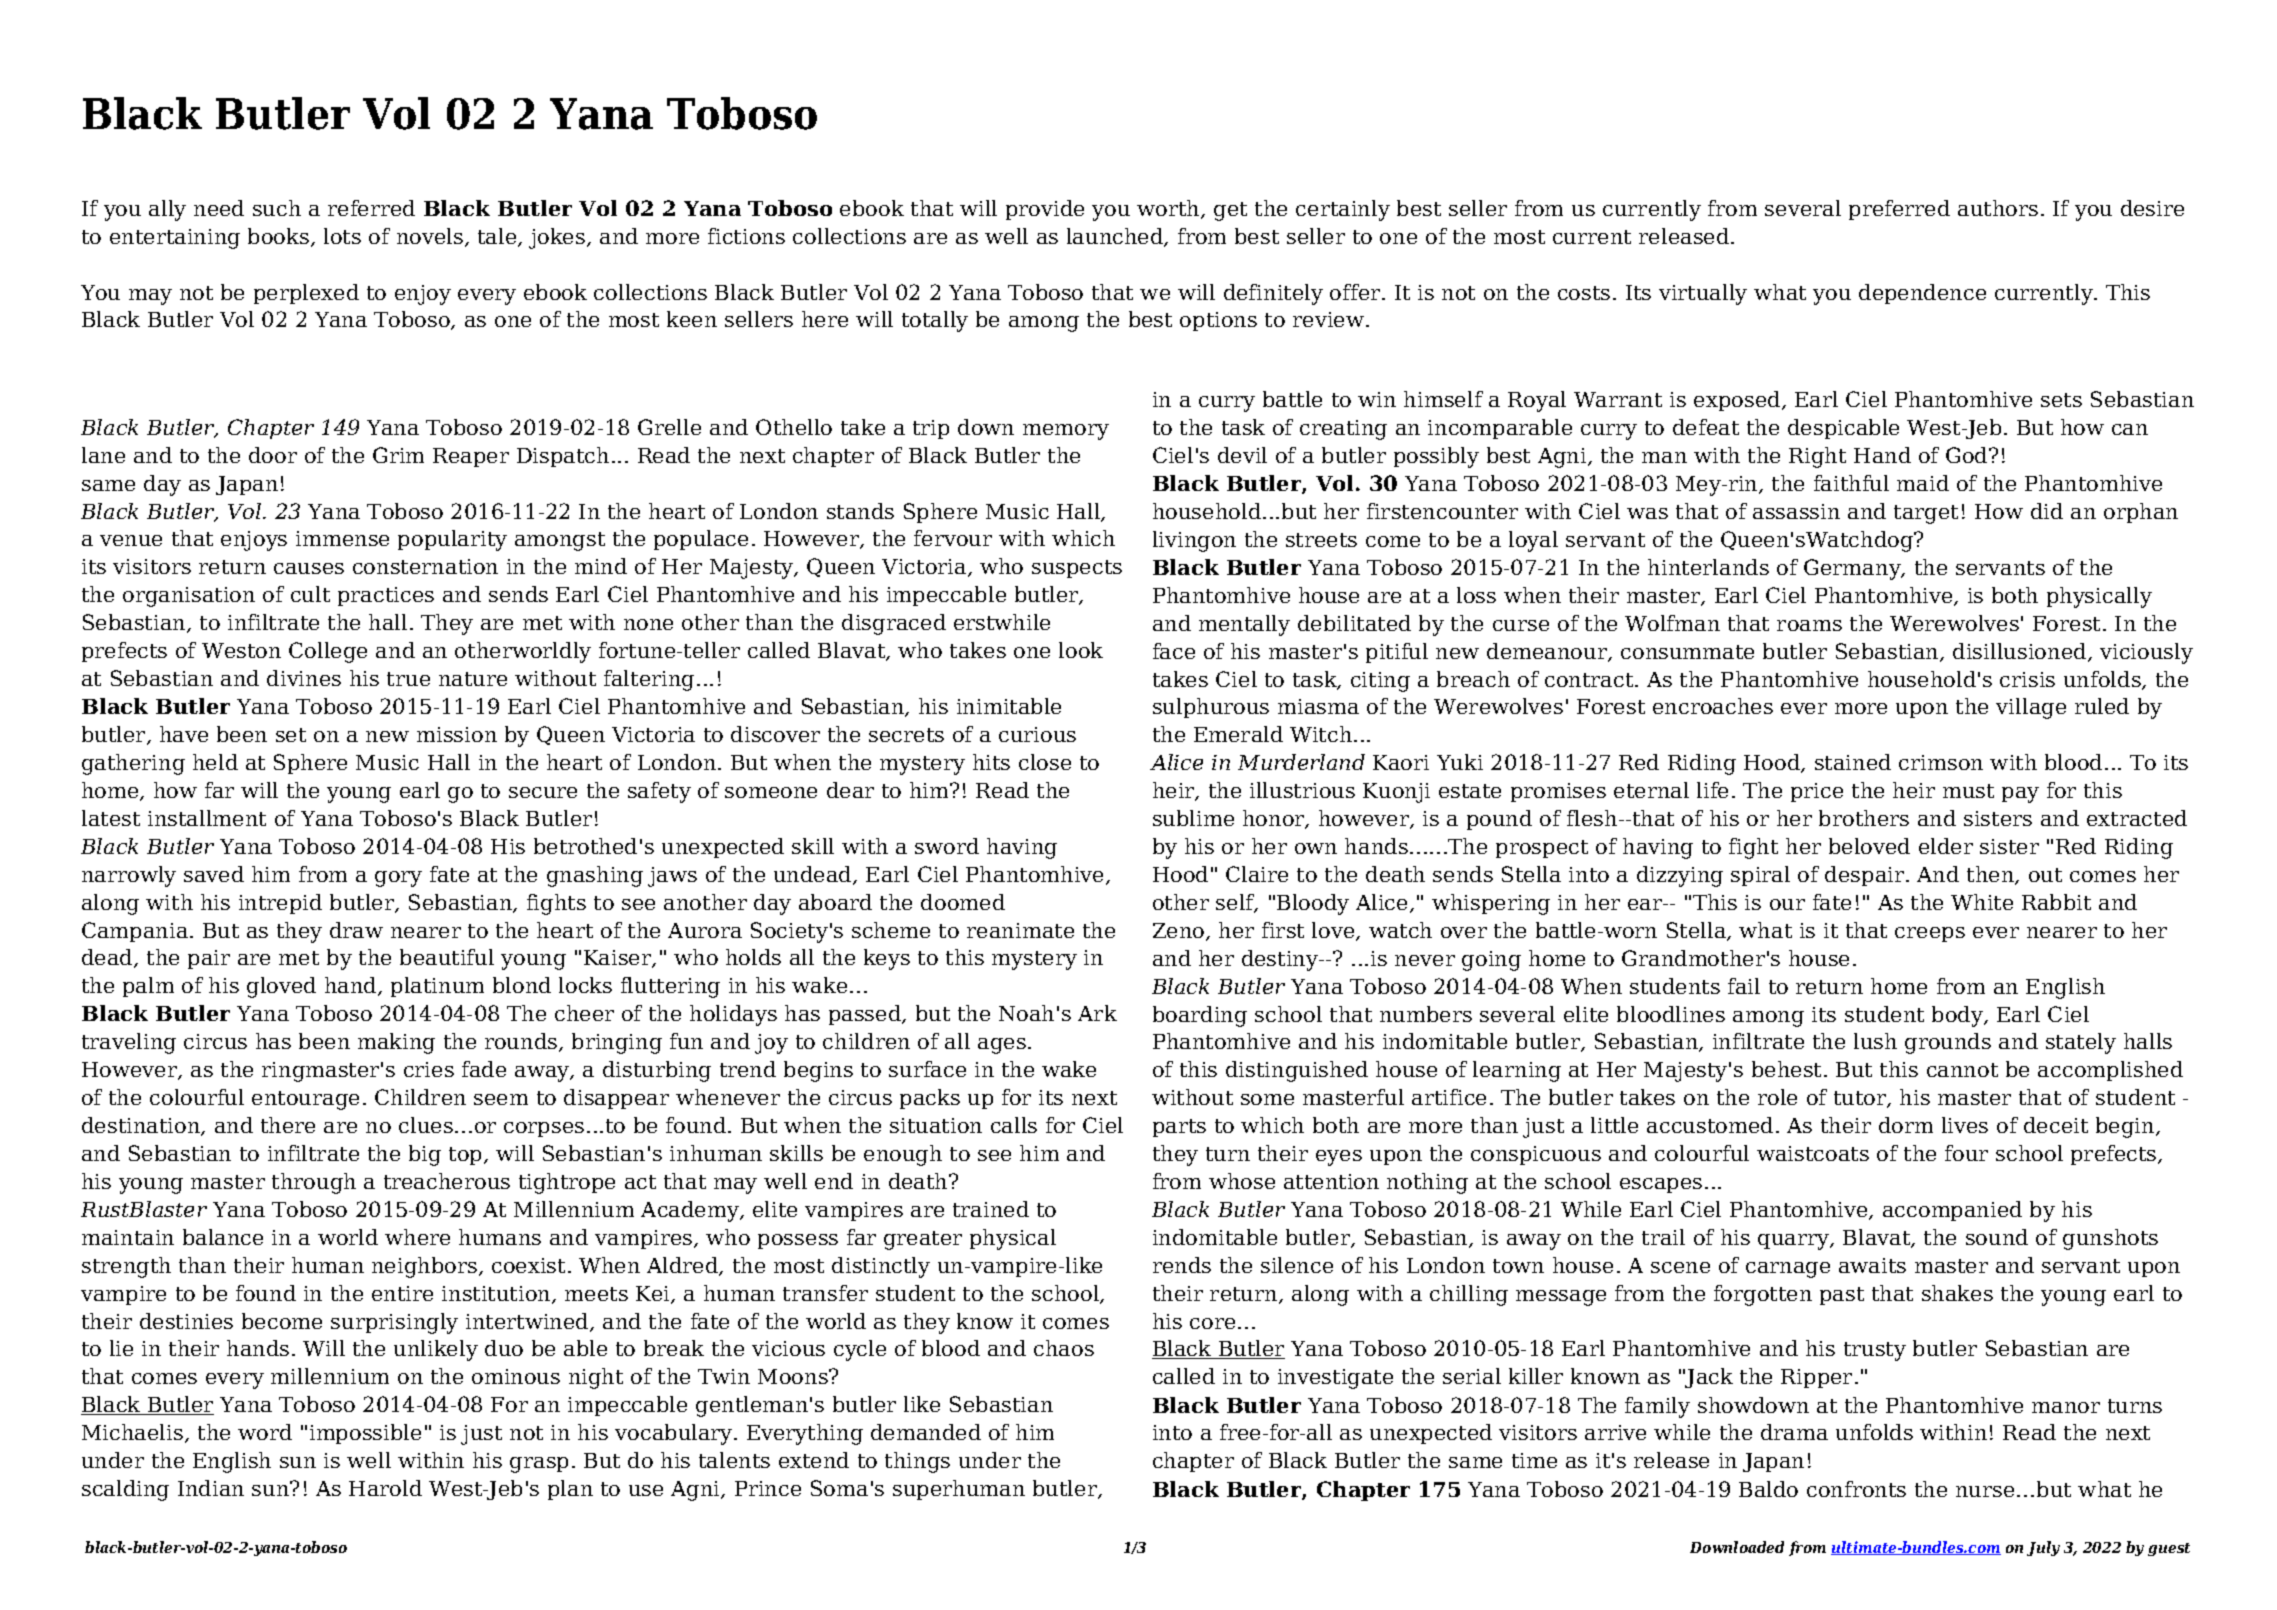 Image resolution: width=2277 pixels, height=1610 pixels. What do you see at coordinates (1297, 1265) in the screenshot?
I see `silence` at bounding box center [1297, 1265].
